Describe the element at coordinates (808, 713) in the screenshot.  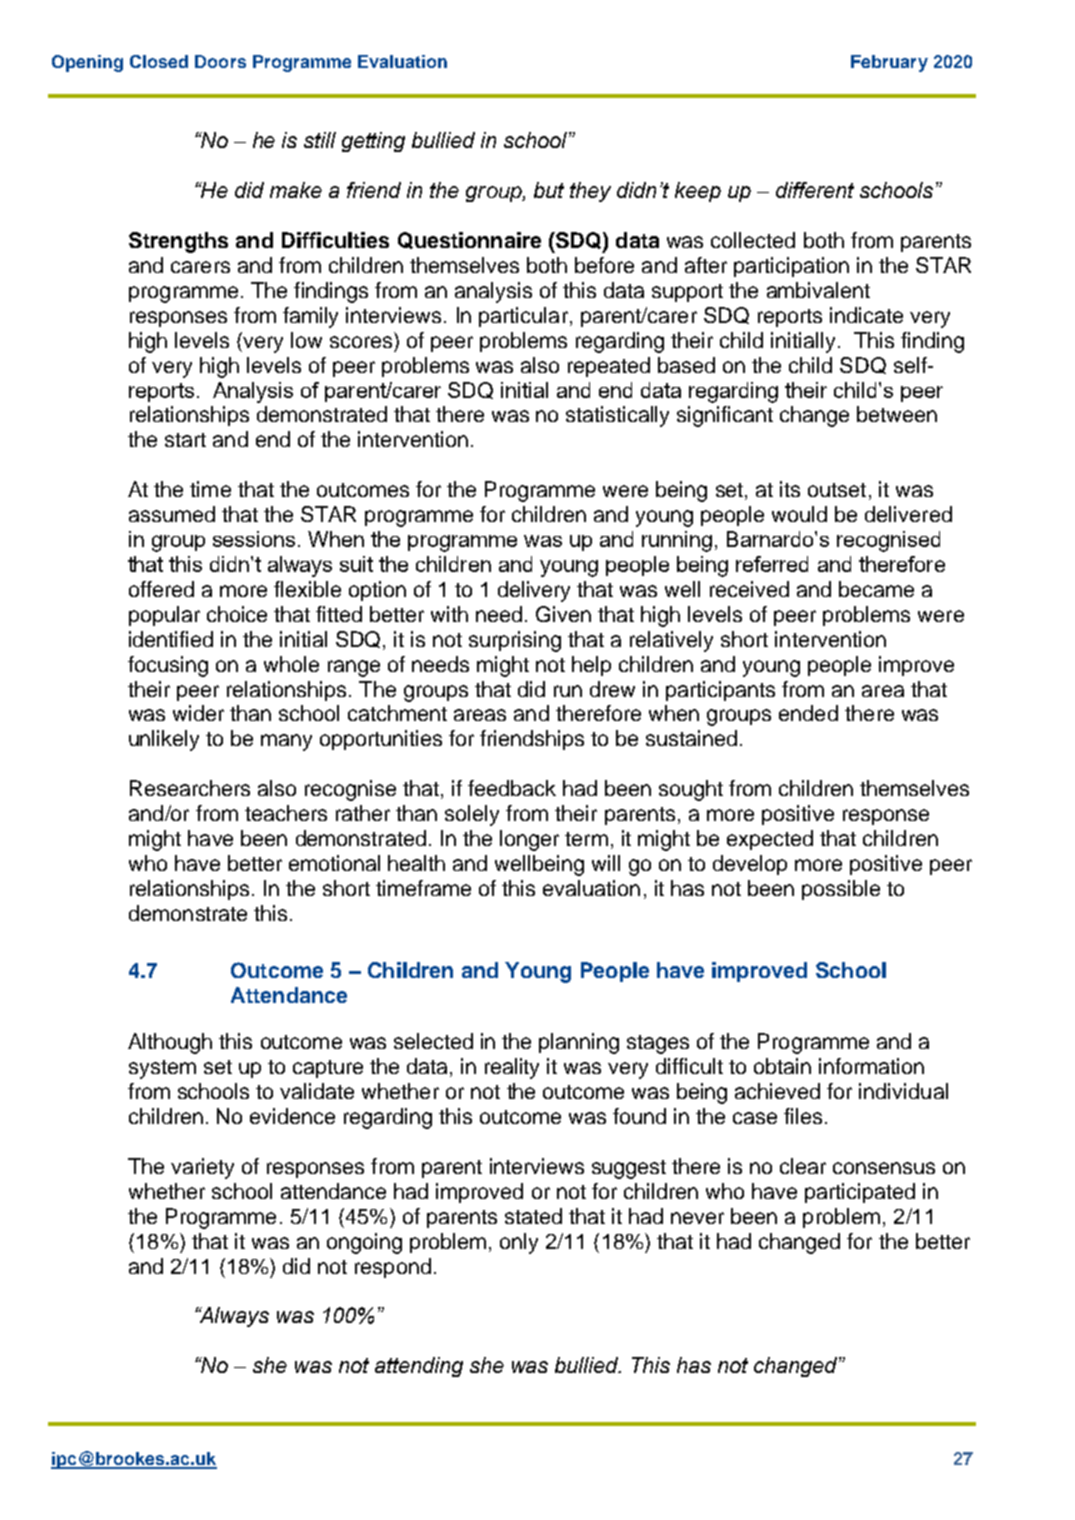
I see `ended` at that location.
